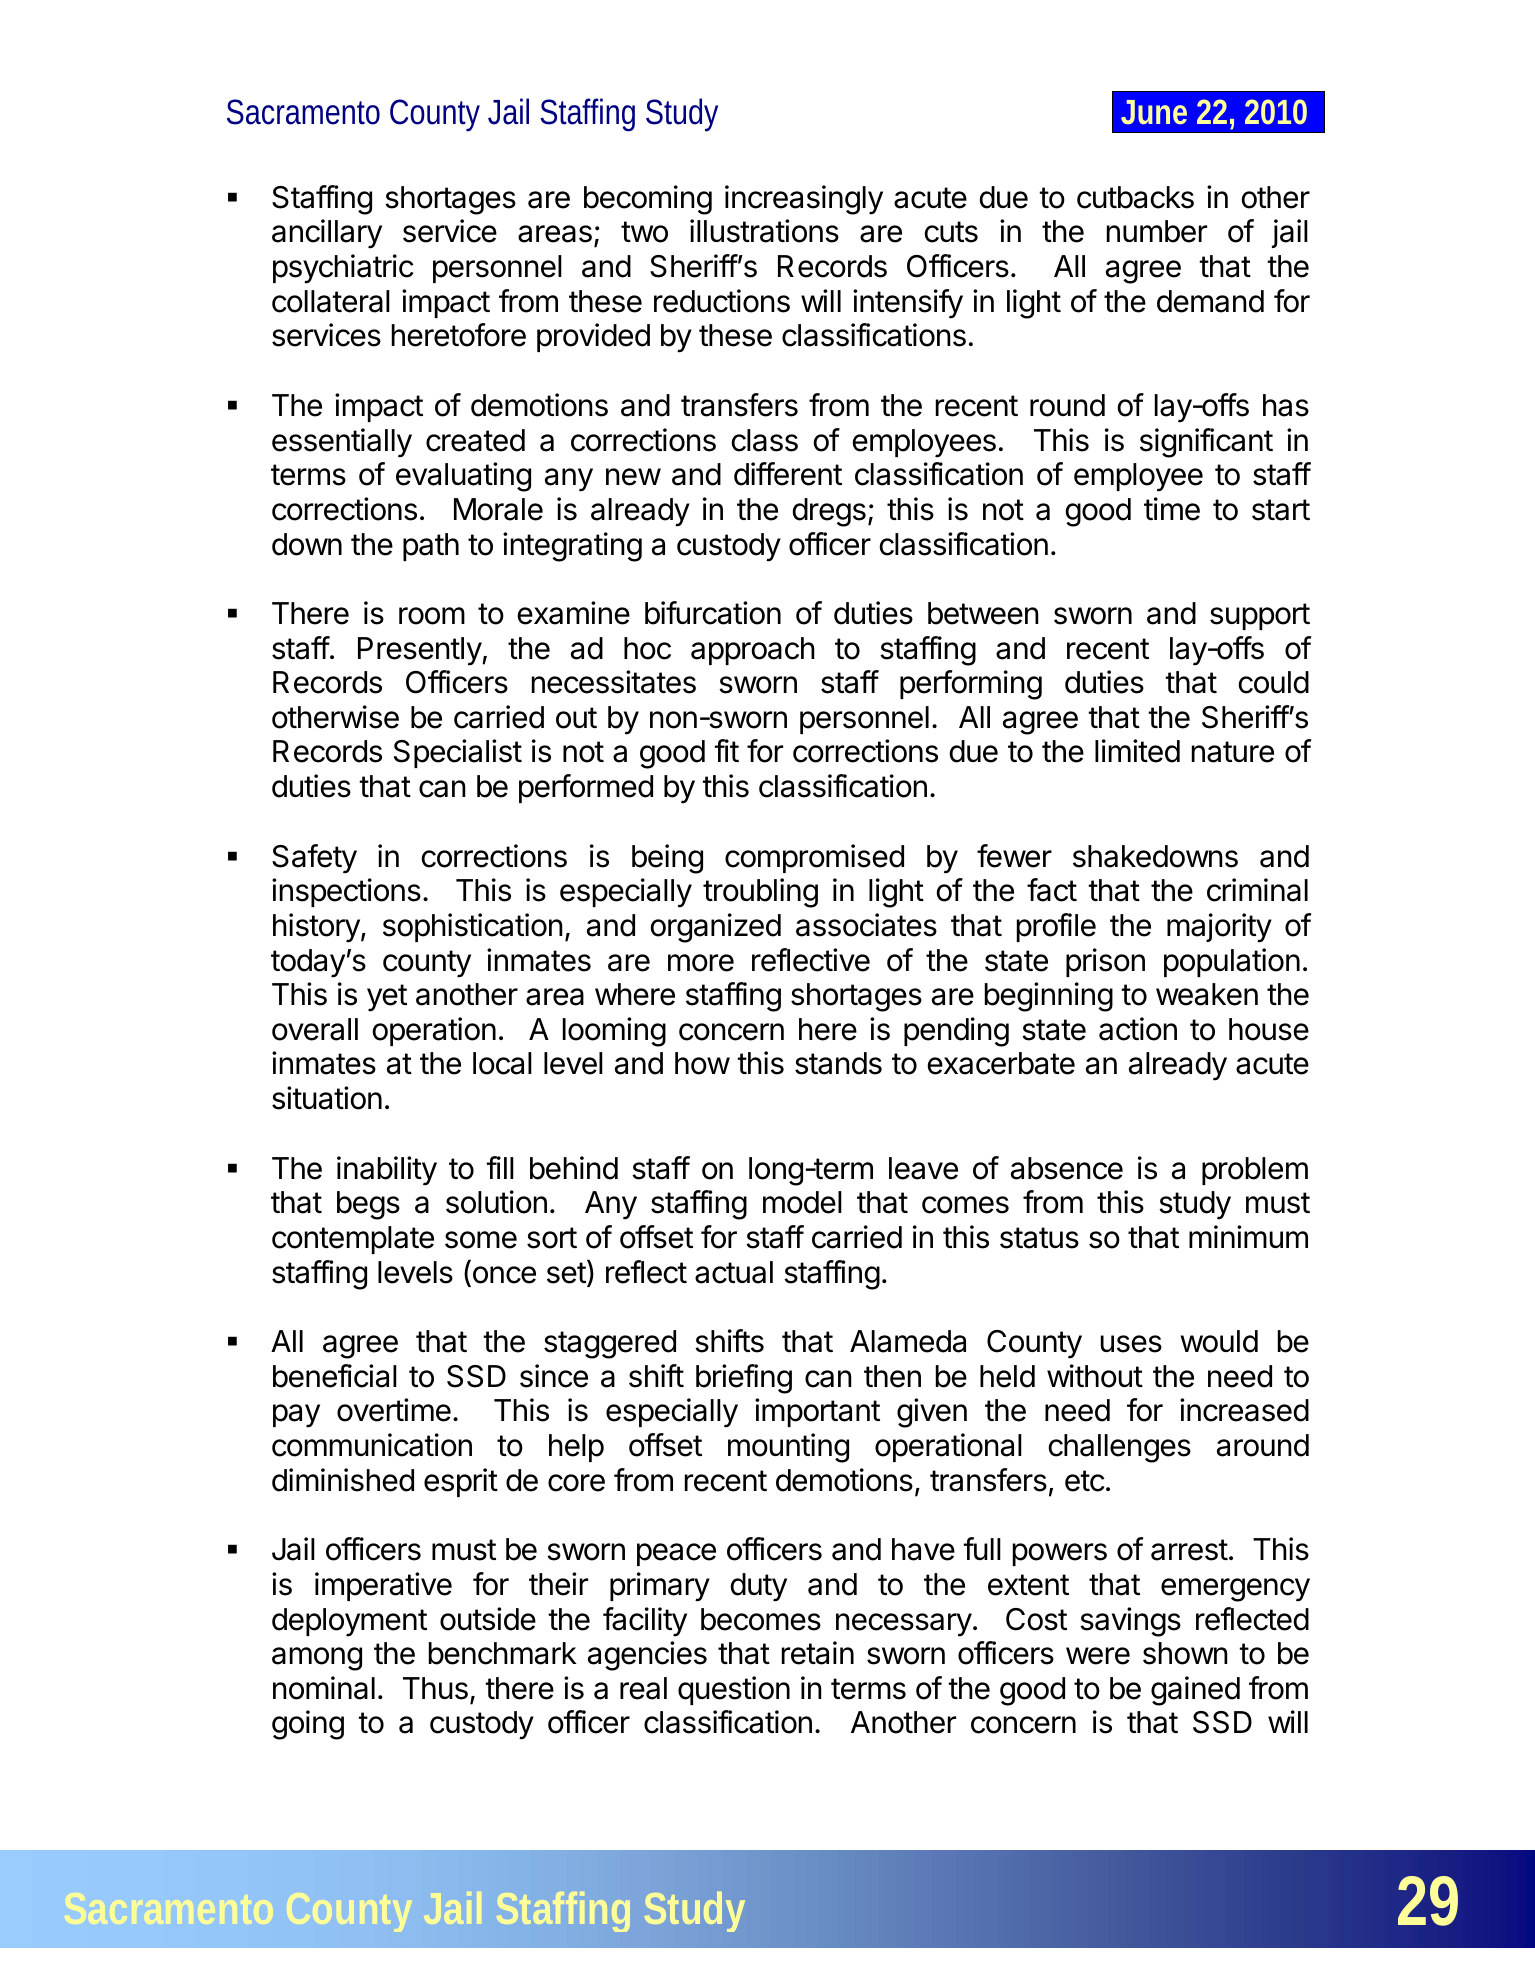 Image resolution: width=1535 pixels, height=1986 pixels. What do you see at coordinates (435, 1688) in the document?
I see `Thus` at bounding box center [435, 1688].
